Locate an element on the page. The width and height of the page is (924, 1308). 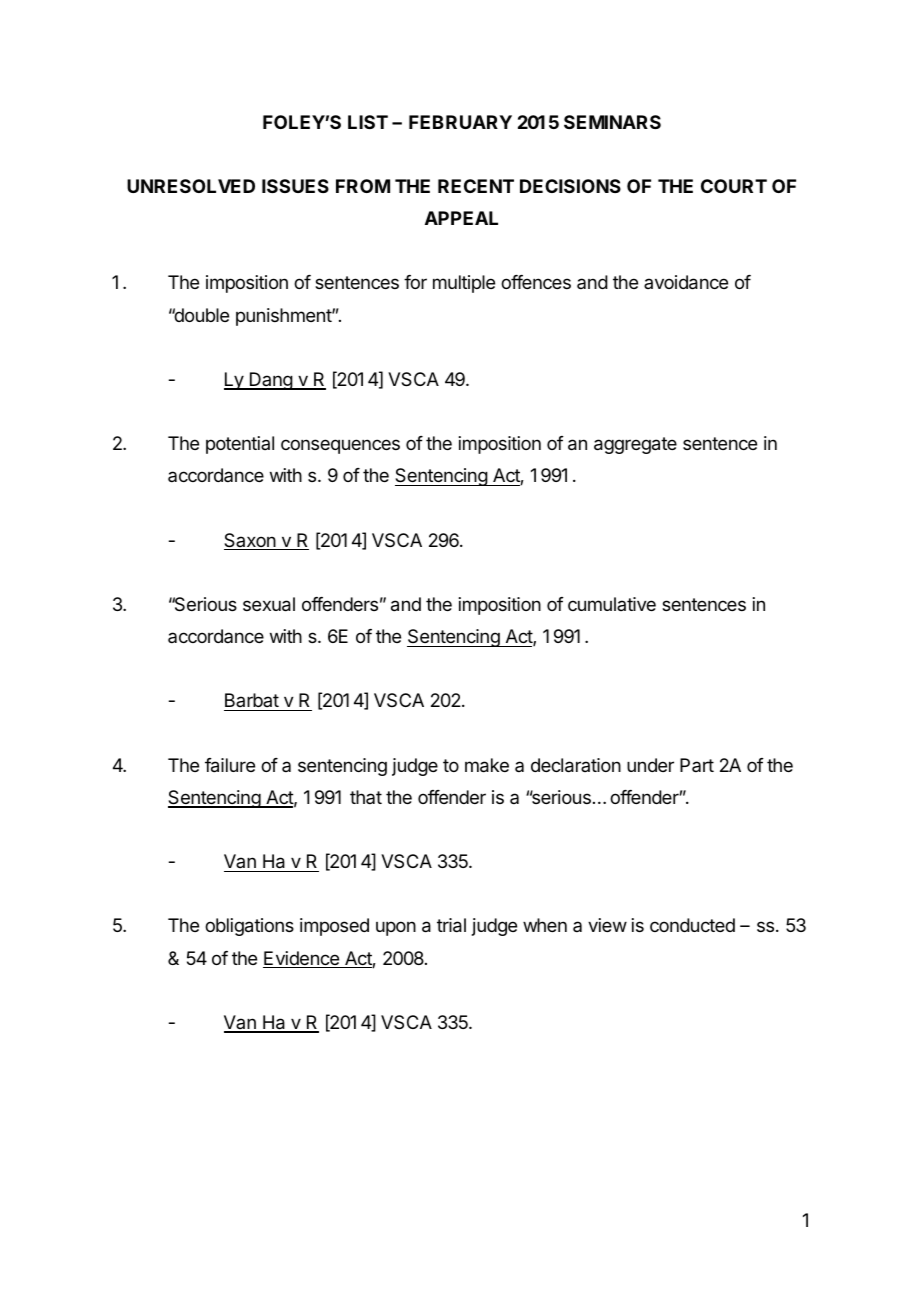
punishment is located at coordinates (284, 317).
